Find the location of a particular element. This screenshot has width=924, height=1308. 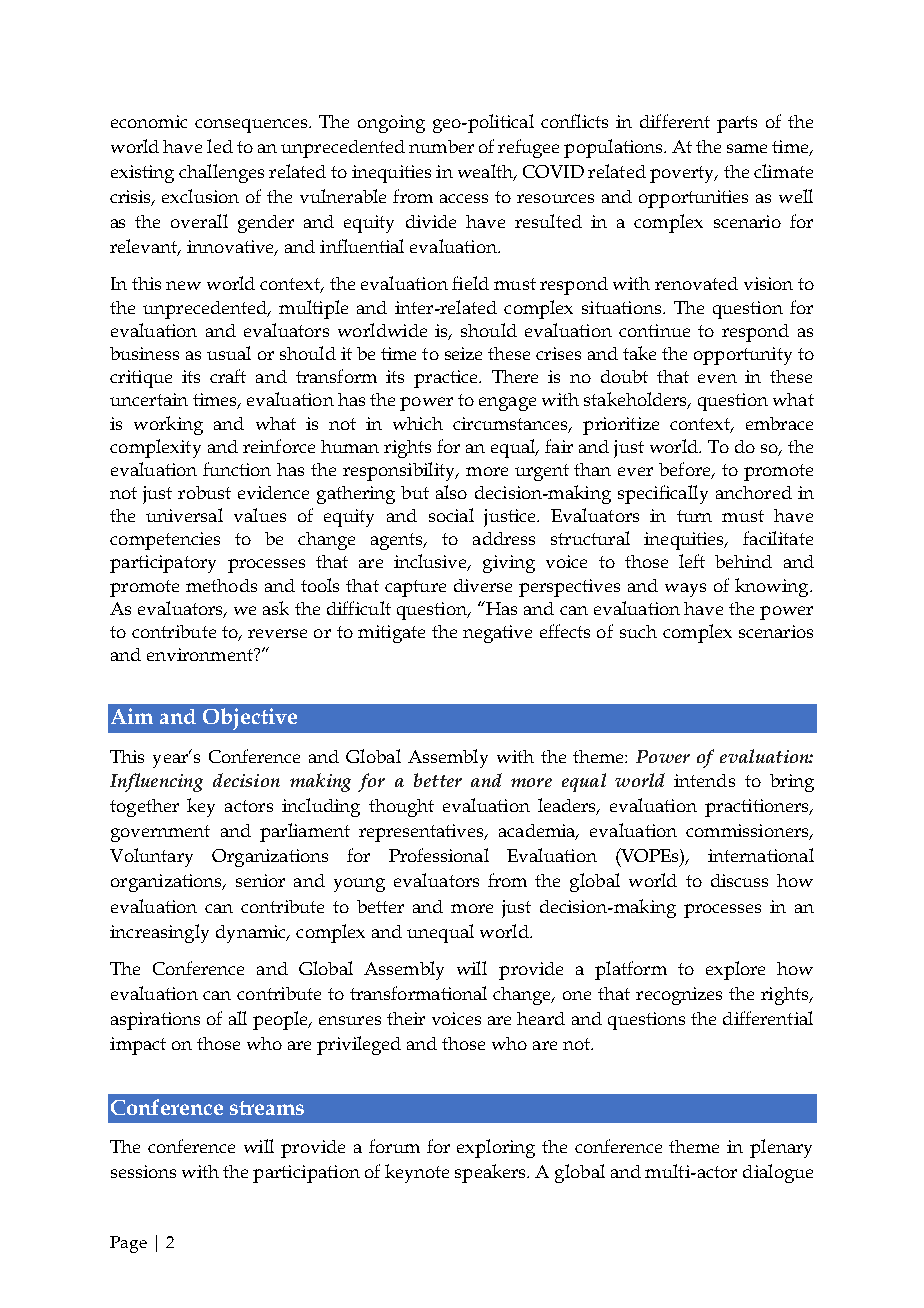

negative is located at coordinates (497, 634).
